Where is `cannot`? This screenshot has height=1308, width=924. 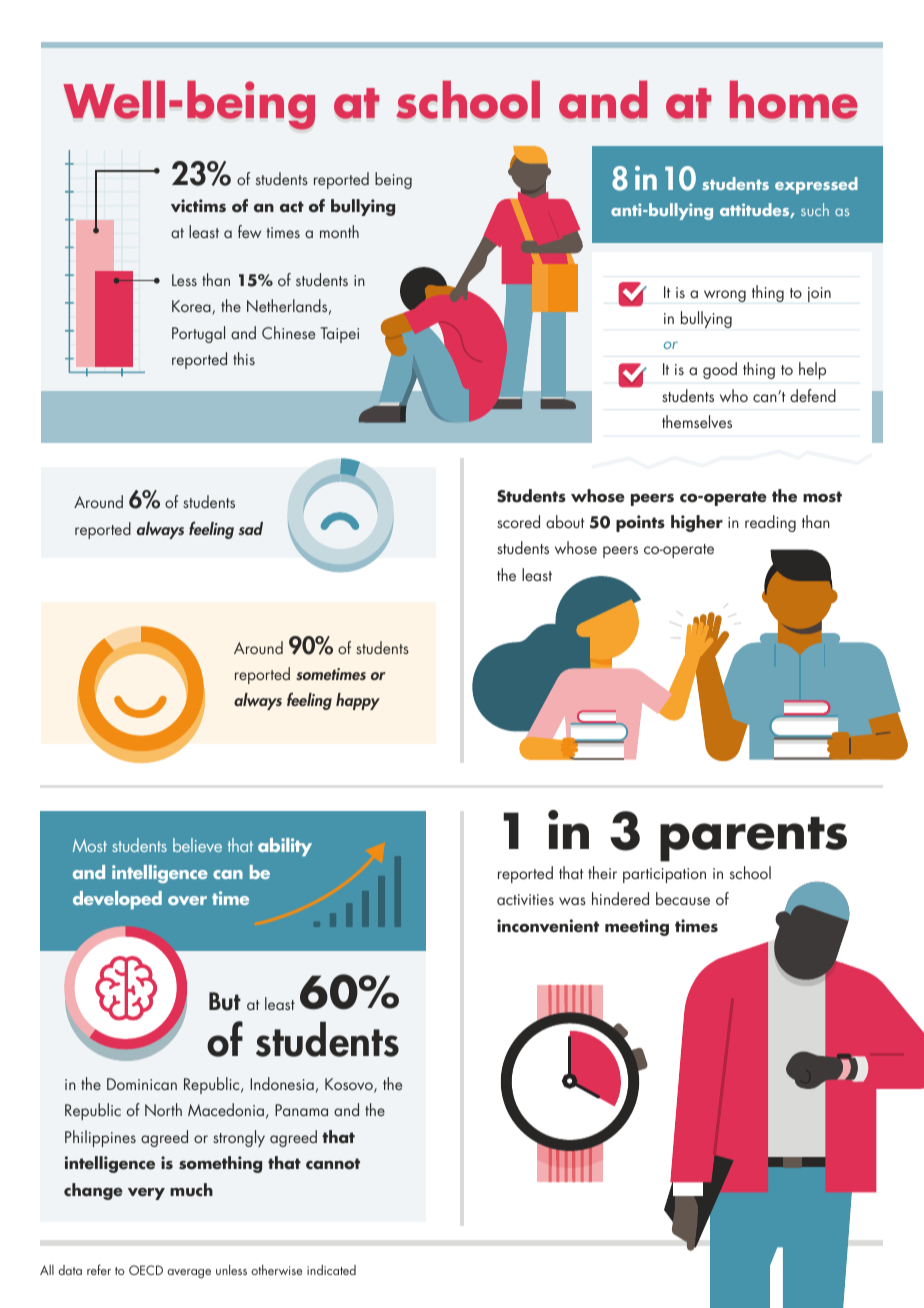 cannot is located at coordinates (333, 1164).
